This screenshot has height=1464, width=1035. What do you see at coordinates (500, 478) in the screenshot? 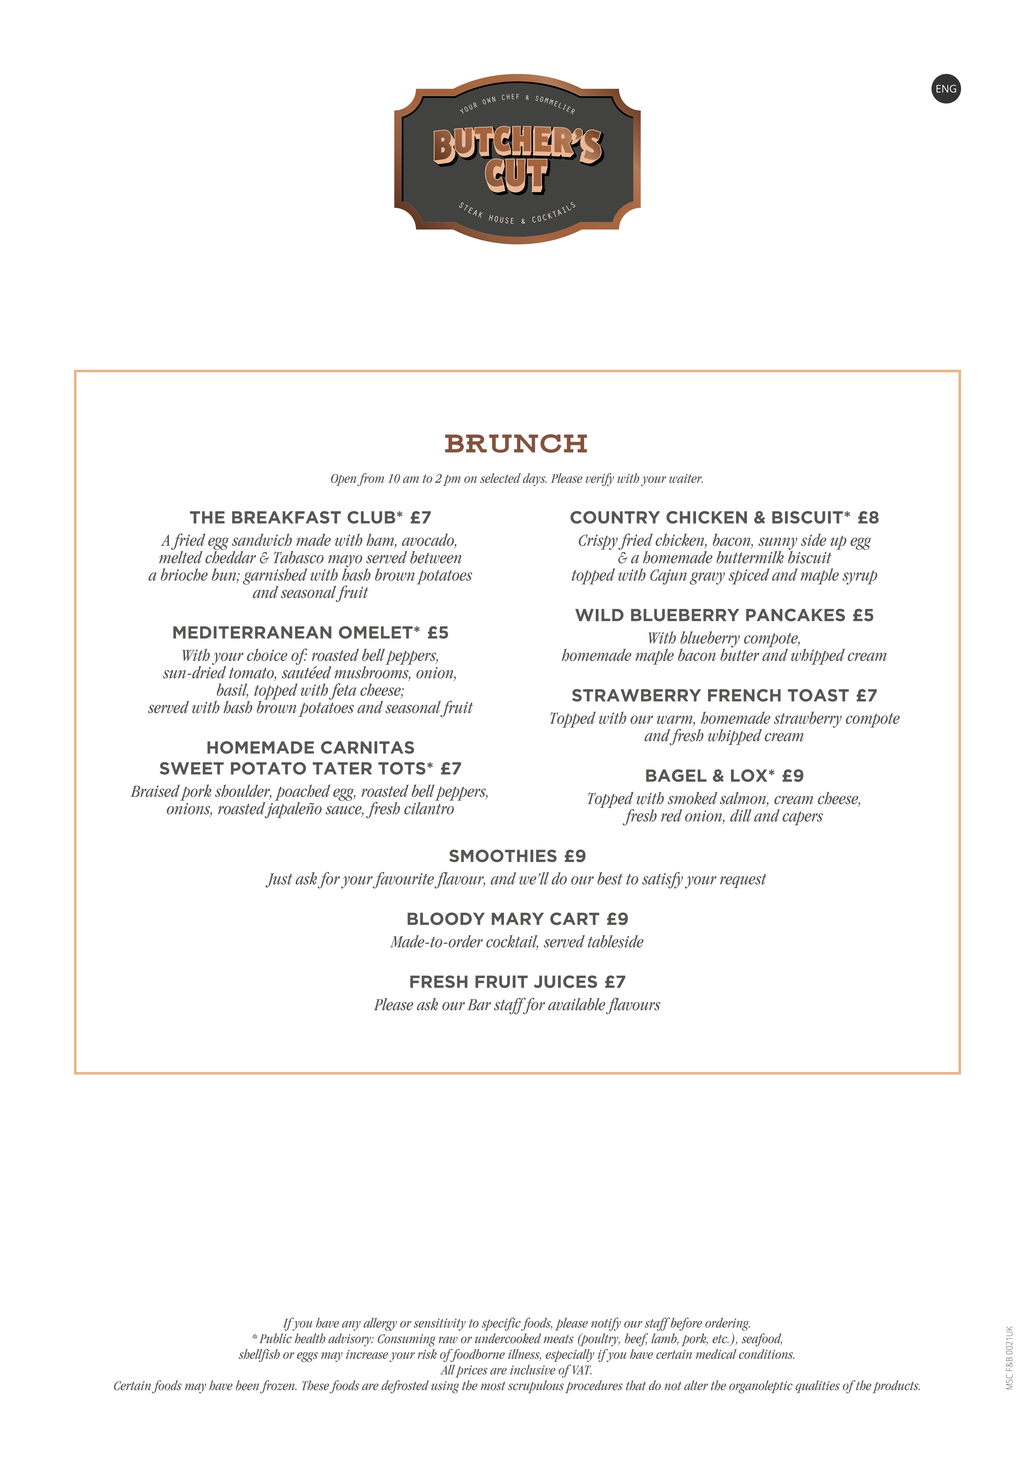
I see `selected` at bounding box center [500, 478].
